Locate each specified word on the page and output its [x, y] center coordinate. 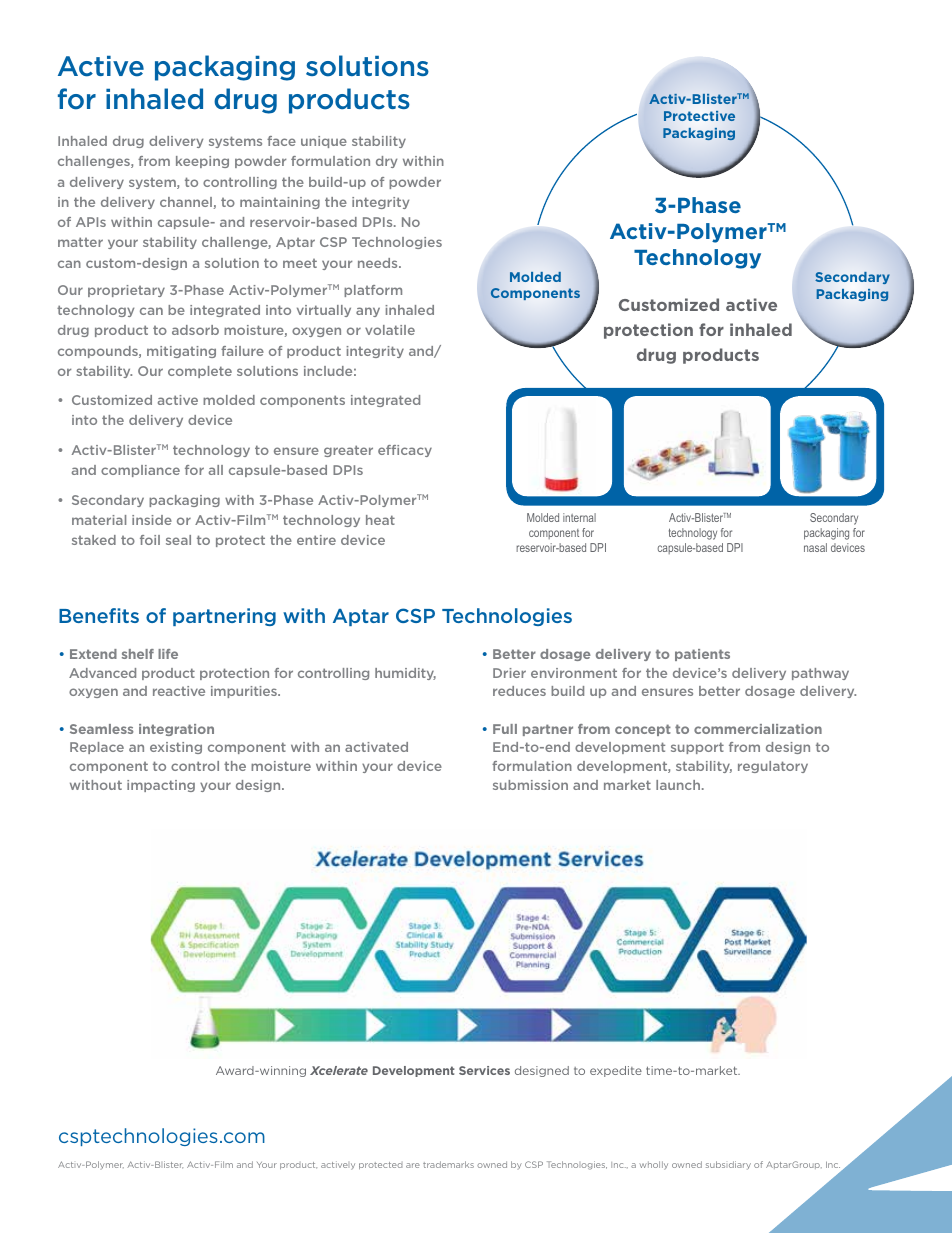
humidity [405, 674]
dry [386, 162]
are [413, 1165]
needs [379, 263]
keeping [202, 162]
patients [702, 655]
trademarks [448, 1164]
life [168, 654]
